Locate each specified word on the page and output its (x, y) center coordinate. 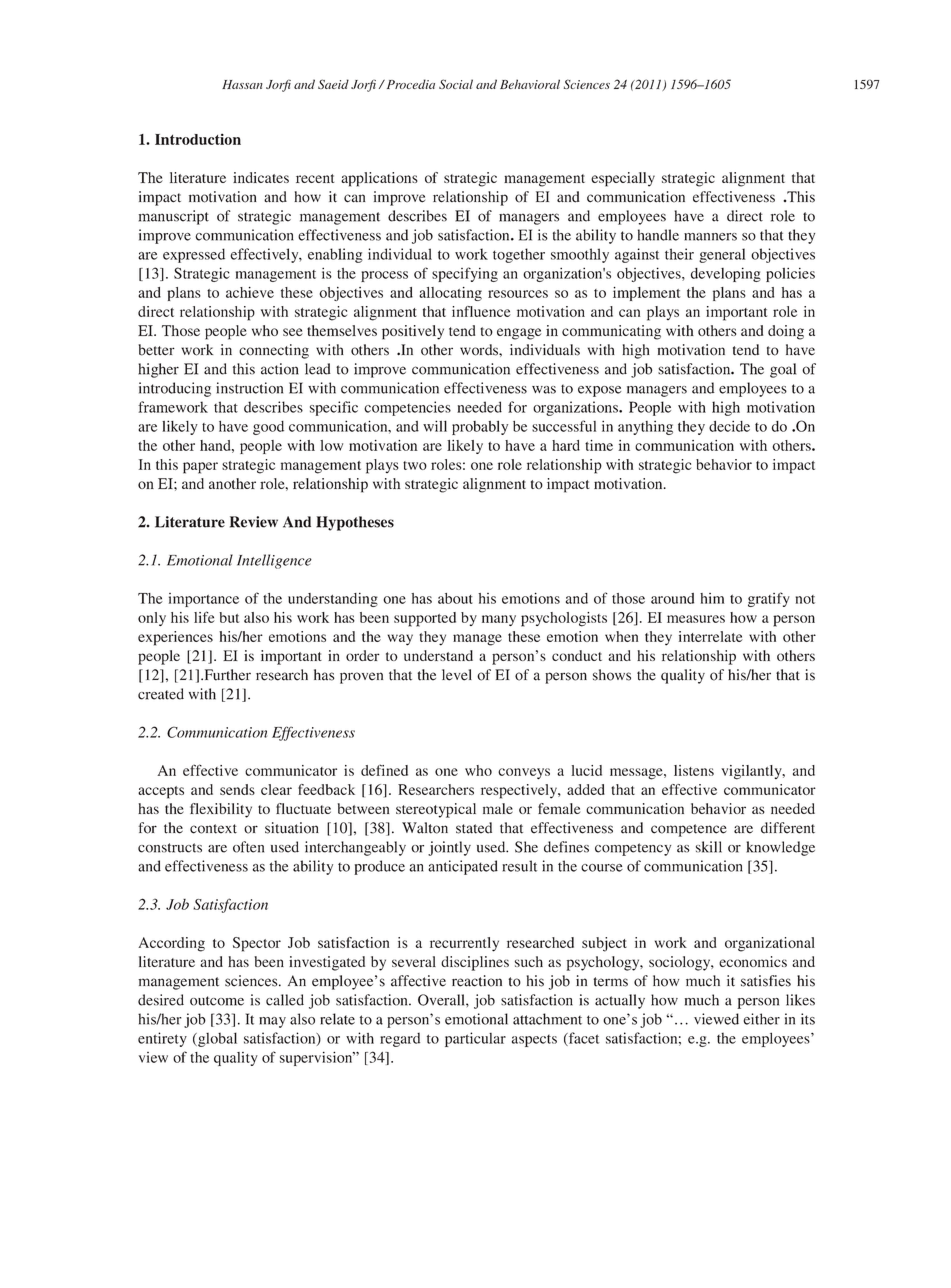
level (457, 675)
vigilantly (752, 772)
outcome (217, 1001)
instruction (249, 388)
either (761, 1019)
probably (480, 427)
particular (475, 1039)
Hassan (242, 84)
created (161, 694)
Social (456, 84)
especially (623, 179)
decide (729, 426)
